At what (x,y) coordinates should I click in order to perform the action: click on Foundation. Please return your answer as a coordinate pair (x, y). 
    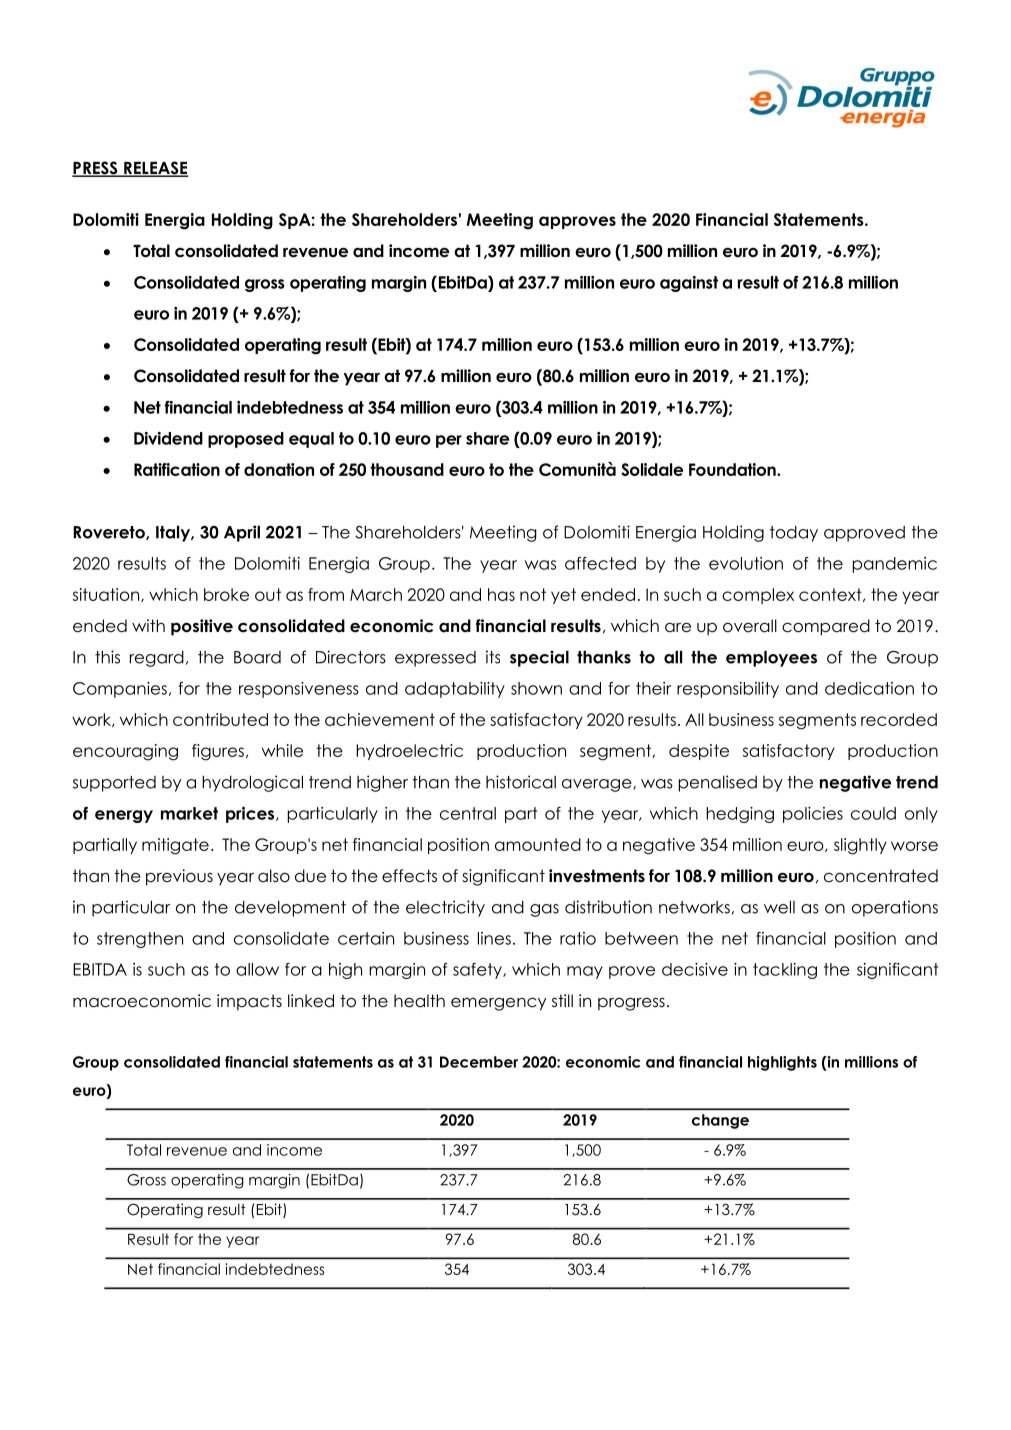
    Looking at the image, I should click on (733, 469).
